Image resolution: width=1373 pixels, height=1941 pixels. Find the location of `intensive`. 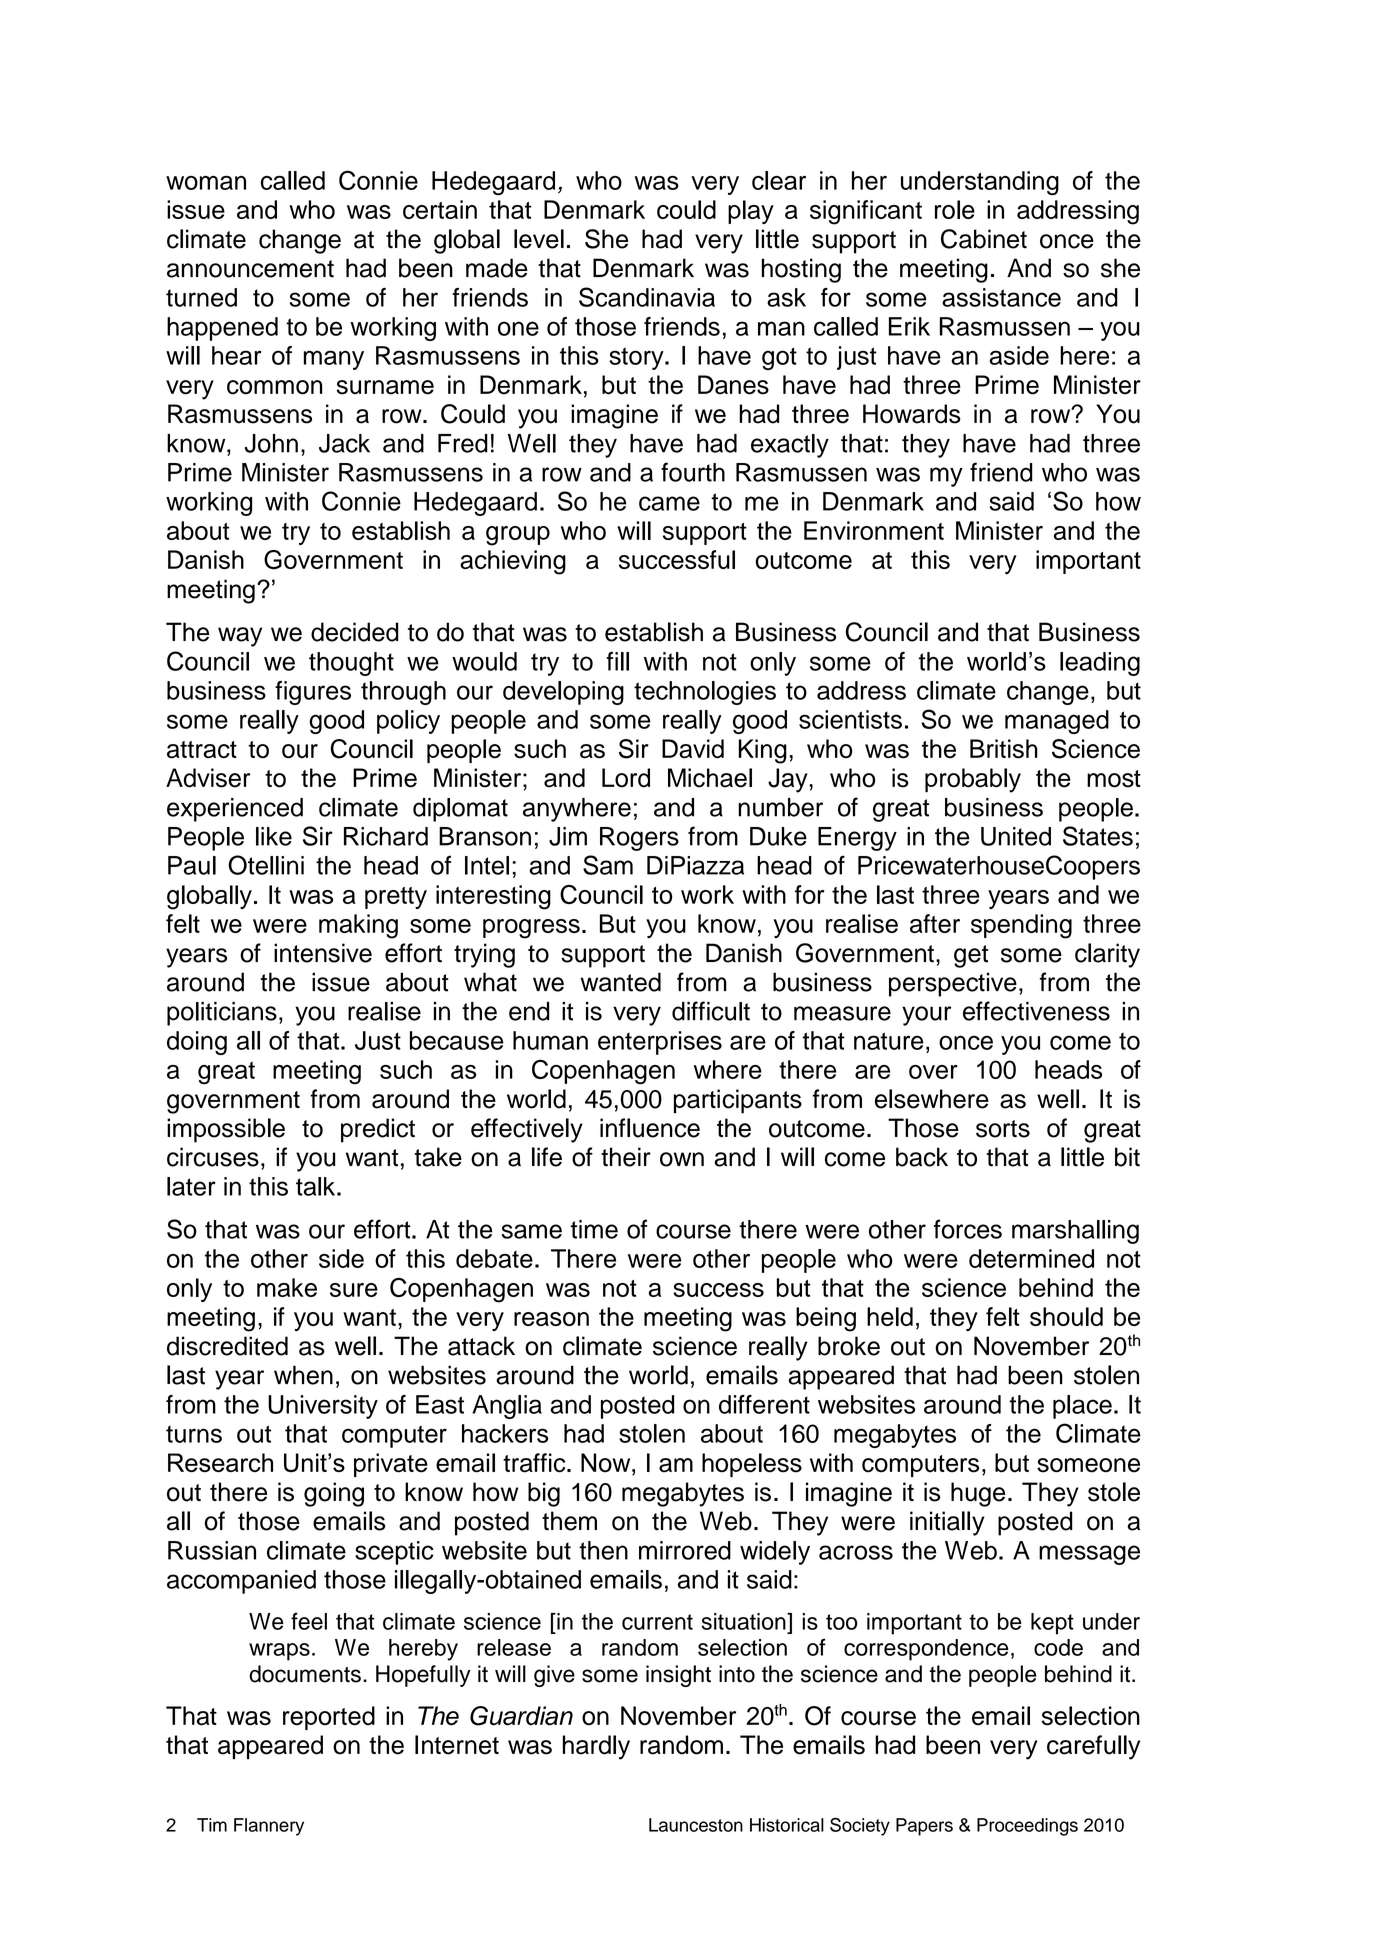

intensive is located at coordinates (323, 953).
